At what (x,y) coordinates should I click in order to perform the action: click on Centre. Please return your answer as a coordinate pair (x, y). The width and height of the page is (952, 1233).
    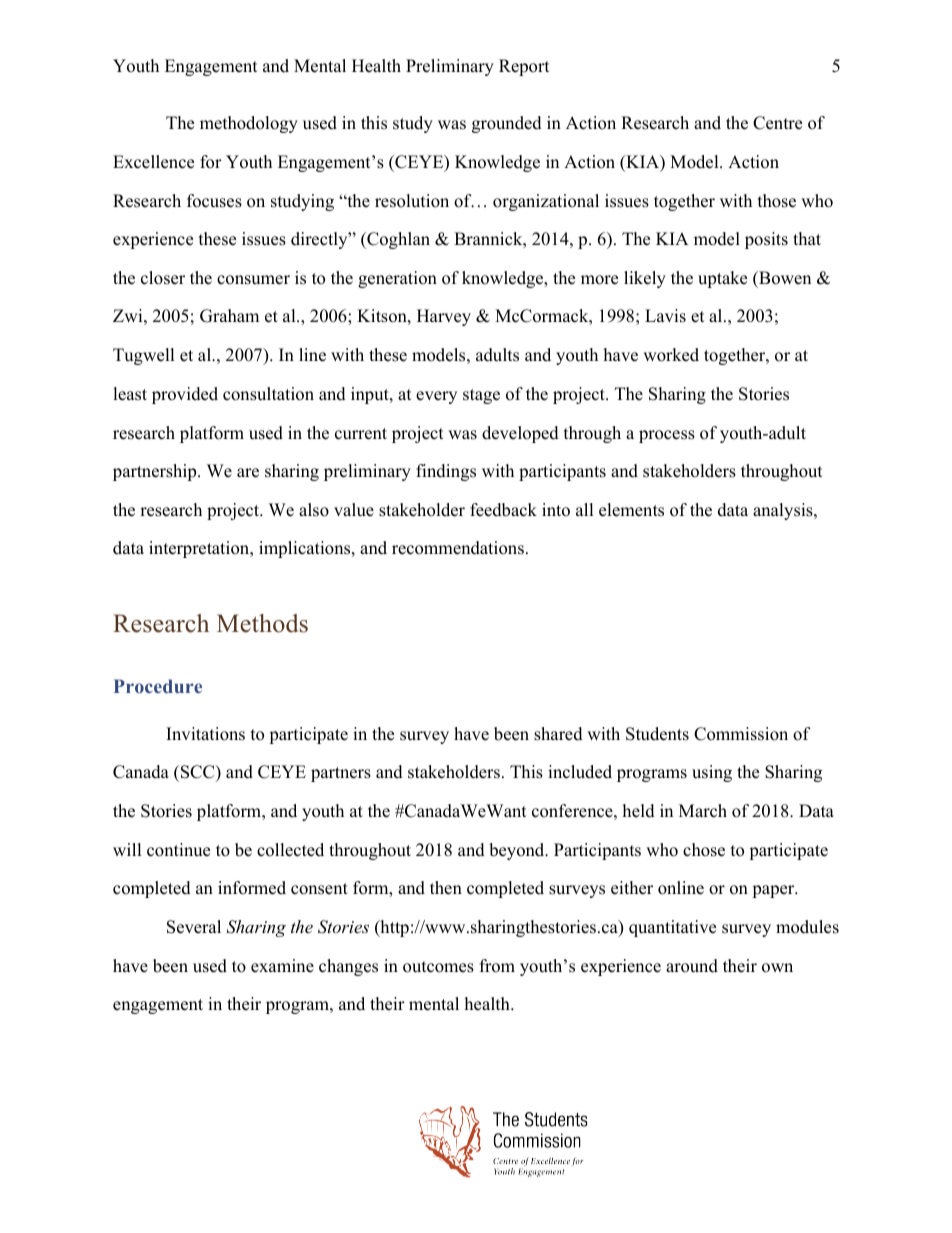
    Looking at the image, I should click on (777, 123).
